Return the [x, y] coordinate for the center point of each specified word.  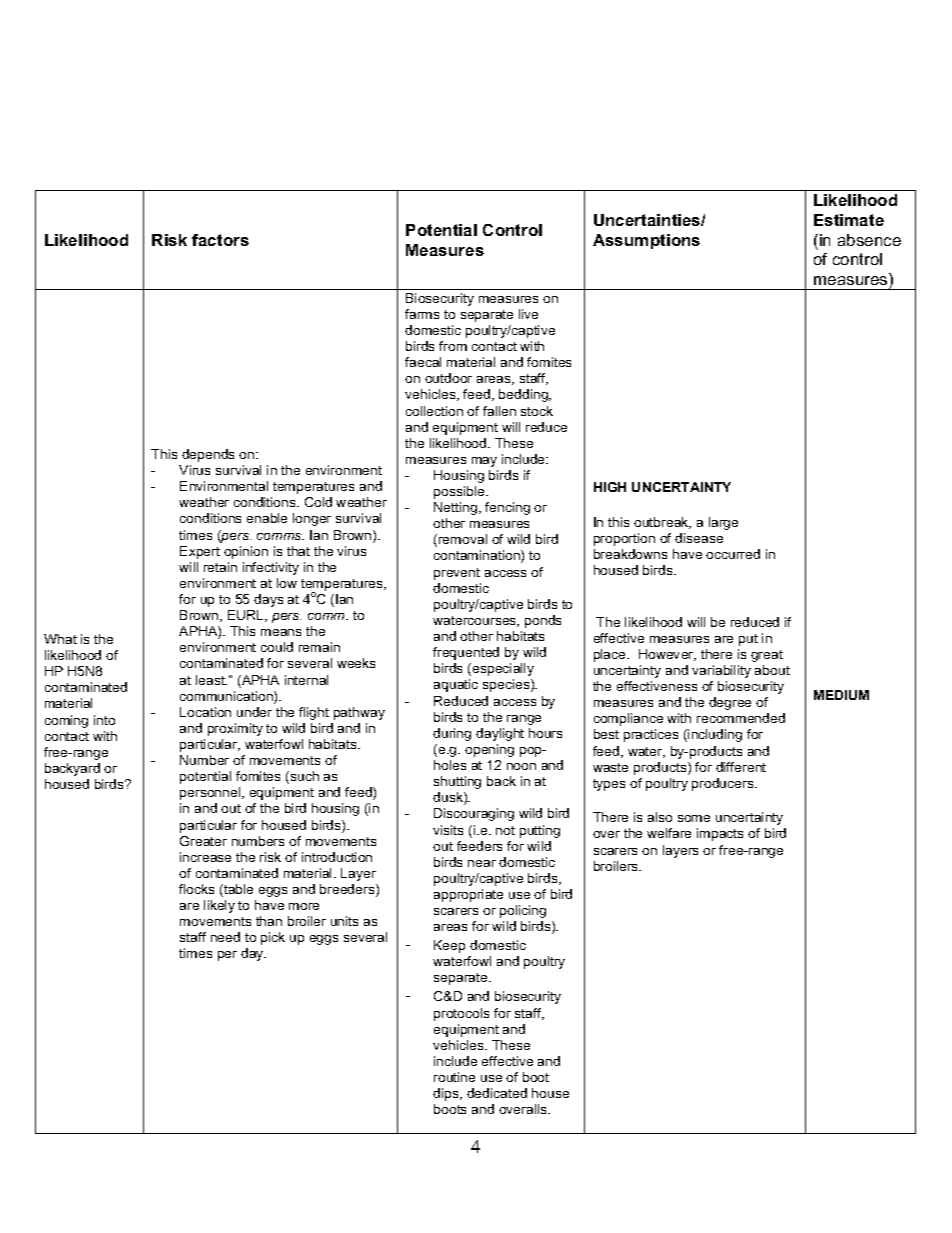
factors [220, 240]
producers [724, 784]
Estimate [849, 220]
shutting [457, 782]
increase [205, 857]
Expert [200, 552]
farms [422, 314]
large [723, 523]
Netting [455, 508]
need [225, 937]
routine [454, 1077]
